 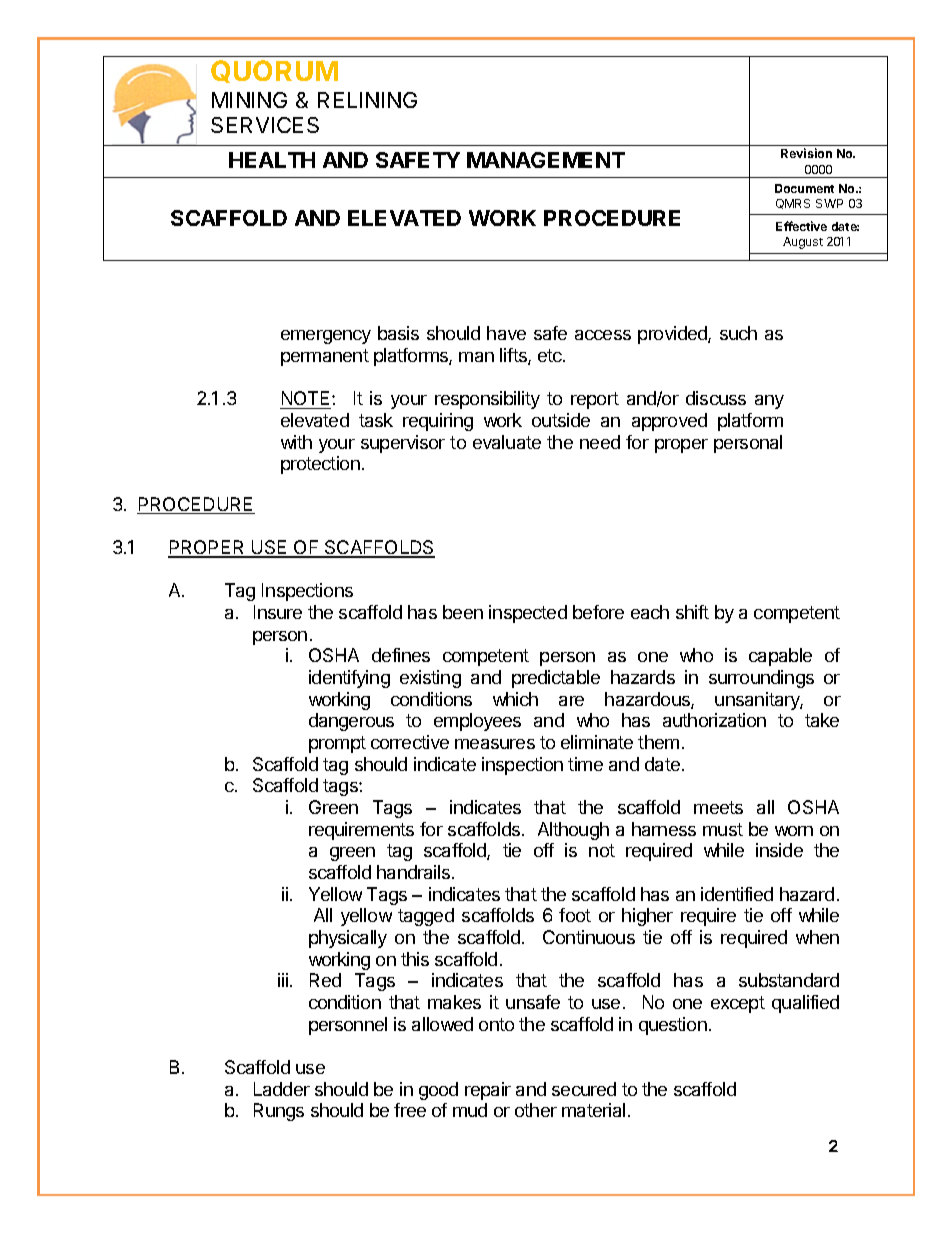 What do you see at coordinates (575, 915) in the screenshot?
I see `foot` at bounding box center [575, 915].
